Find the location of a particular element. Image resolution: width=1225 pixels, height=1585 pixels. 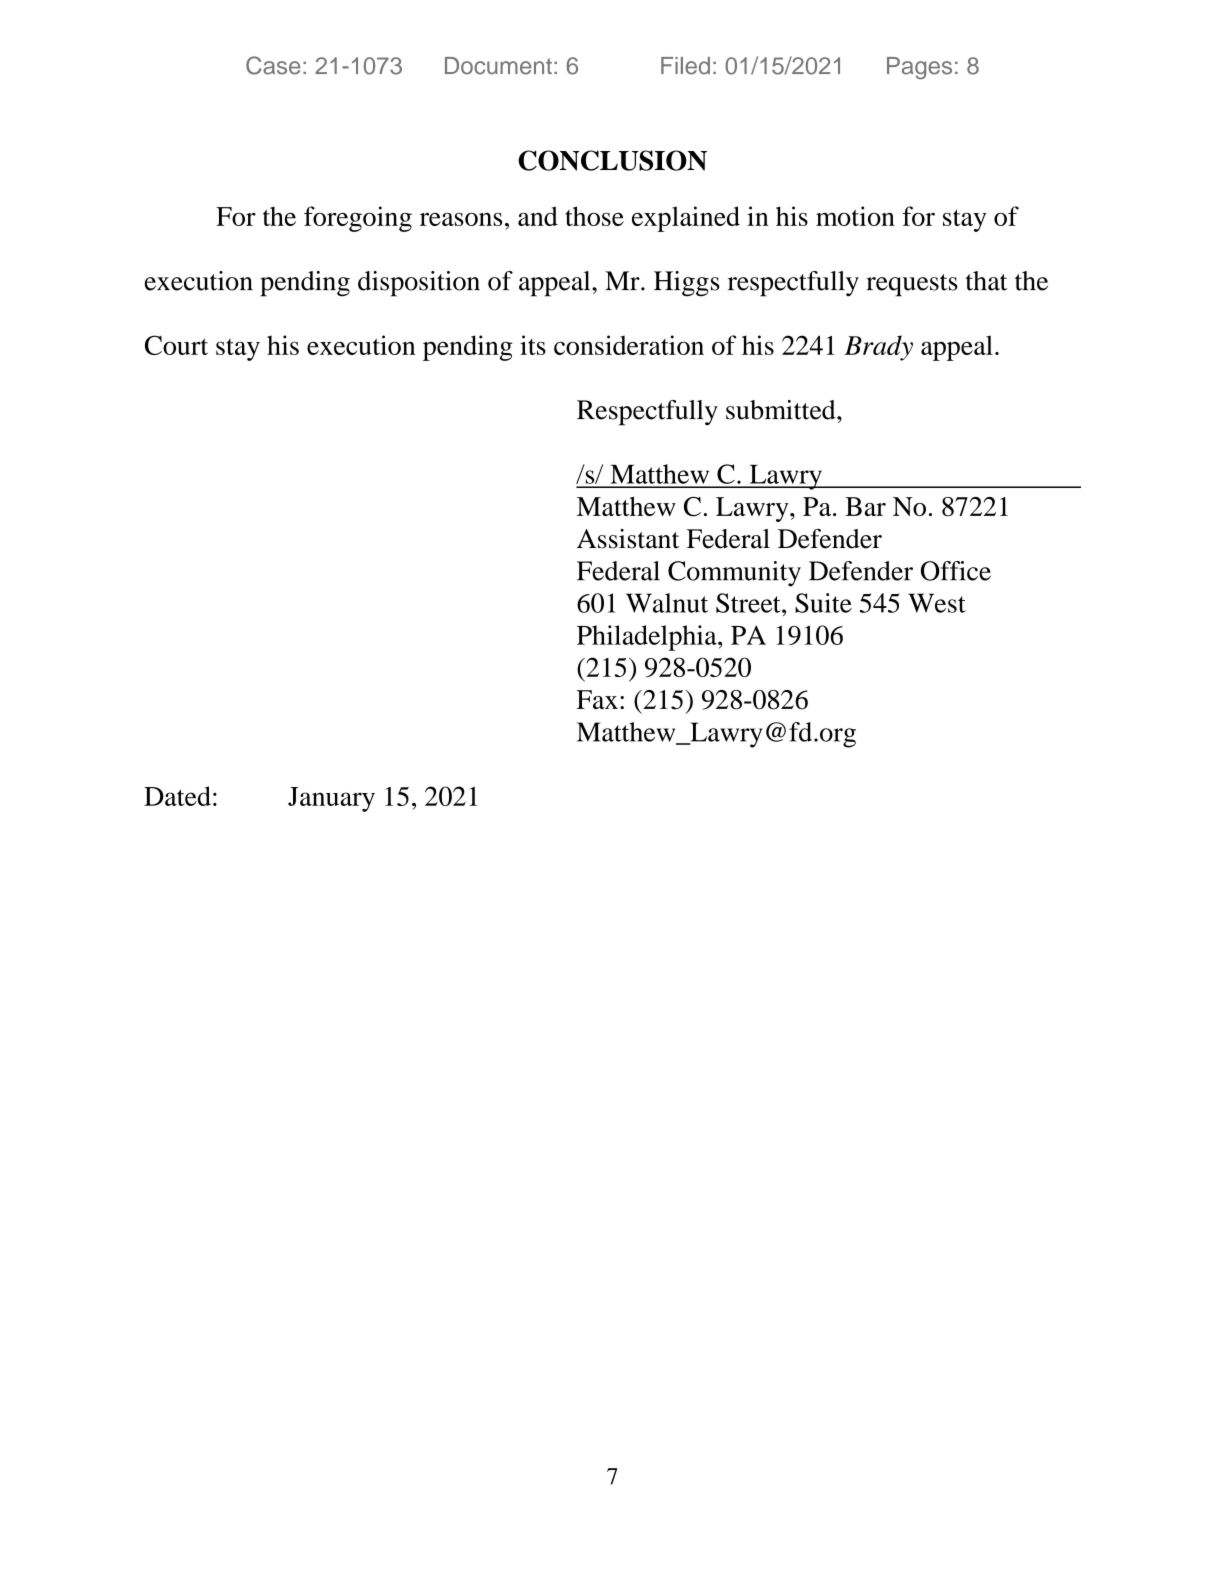

consideration is located at coordinates (629, 345).
